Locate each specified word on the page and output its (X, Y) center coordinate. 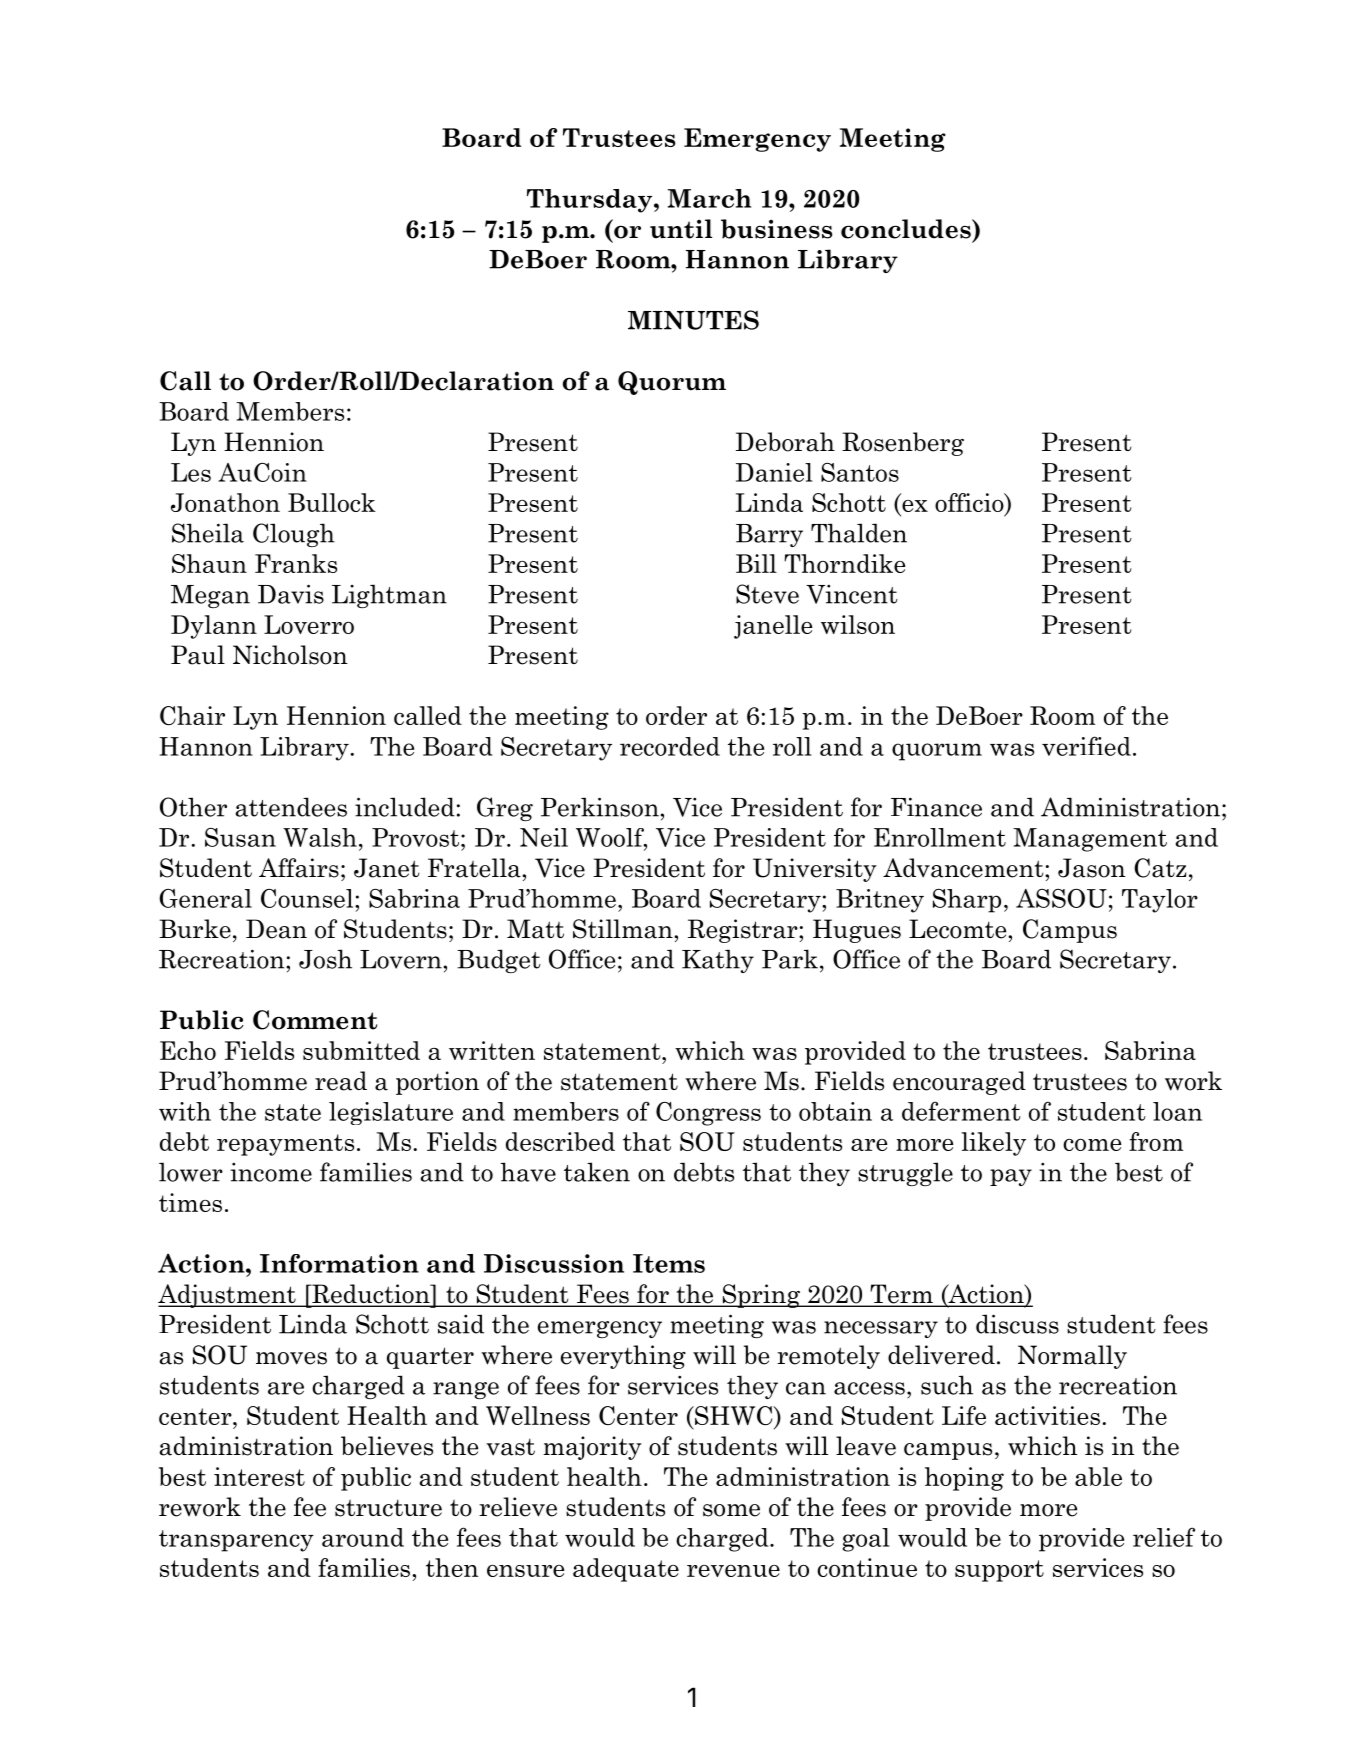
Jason (1092, 868)
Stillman (624, 929)
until (681, 229)
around (363, 1537)
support (999, 1571)
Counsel (308, 898)
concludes (907, 229)
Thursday (591, 201)
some (731, 1510)
